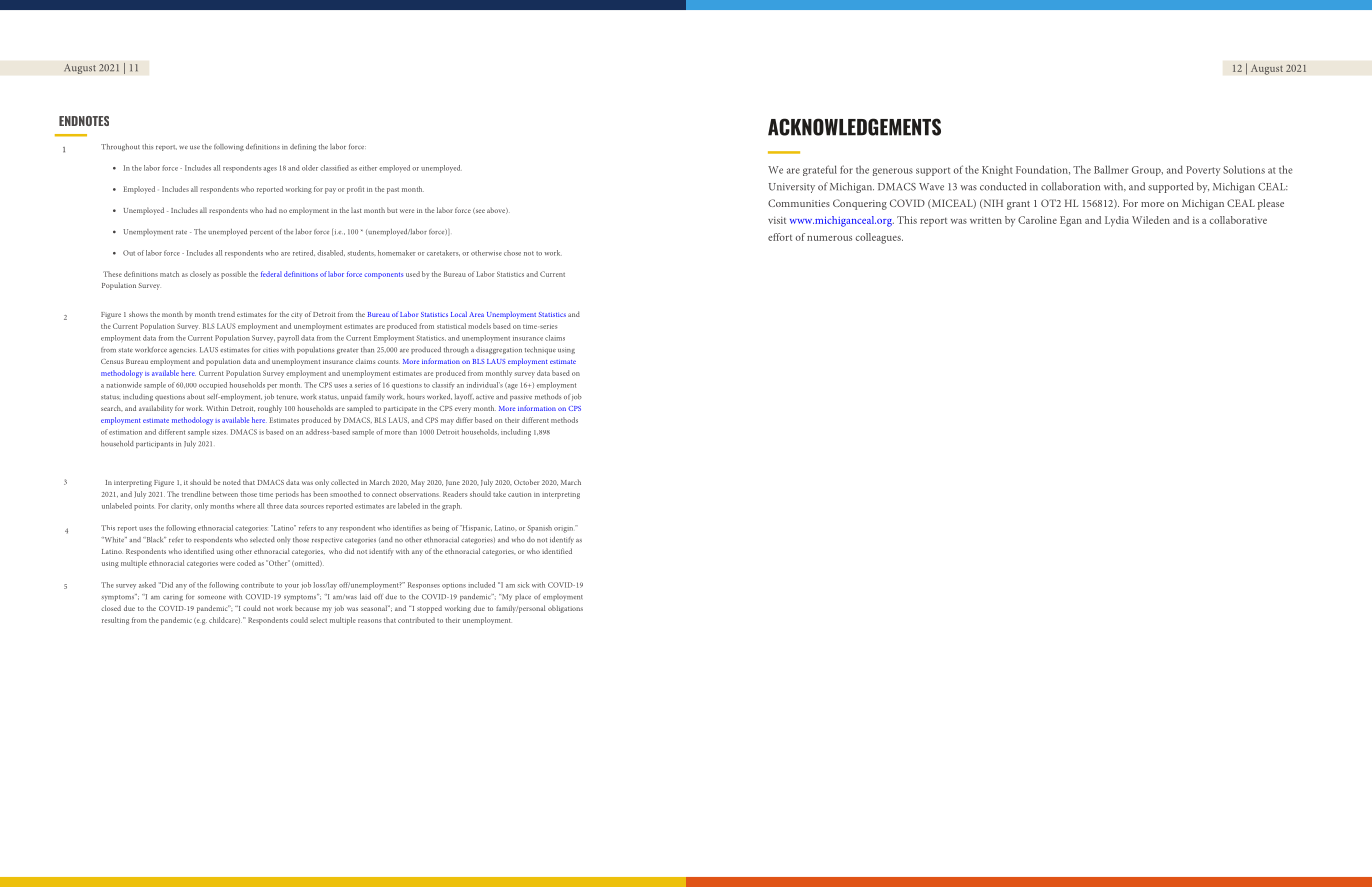 Image resolution: width=1372 pixels, height=887 pixels. What do you see at coordinates (1111, 169) in the screenshot?
I see `Ballmer` at bounding box center [1111, 169].
